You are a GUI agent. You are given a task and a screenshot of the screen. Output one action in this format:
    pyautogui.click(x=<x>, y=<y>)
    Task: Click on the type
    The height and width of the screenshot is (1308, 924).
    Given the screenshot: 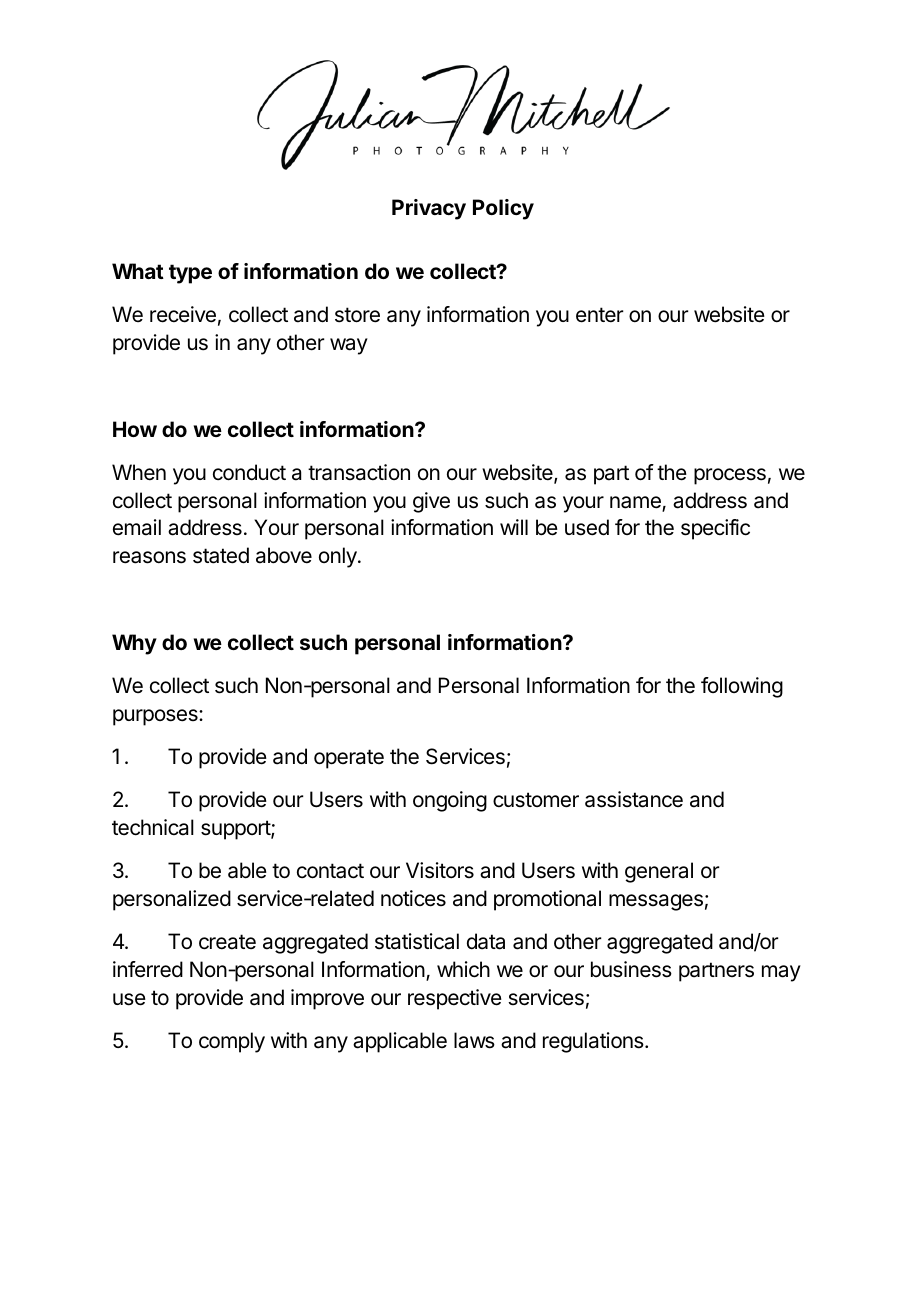 What is the action you would take?
    pyautogui.click(x=190, y=274)
